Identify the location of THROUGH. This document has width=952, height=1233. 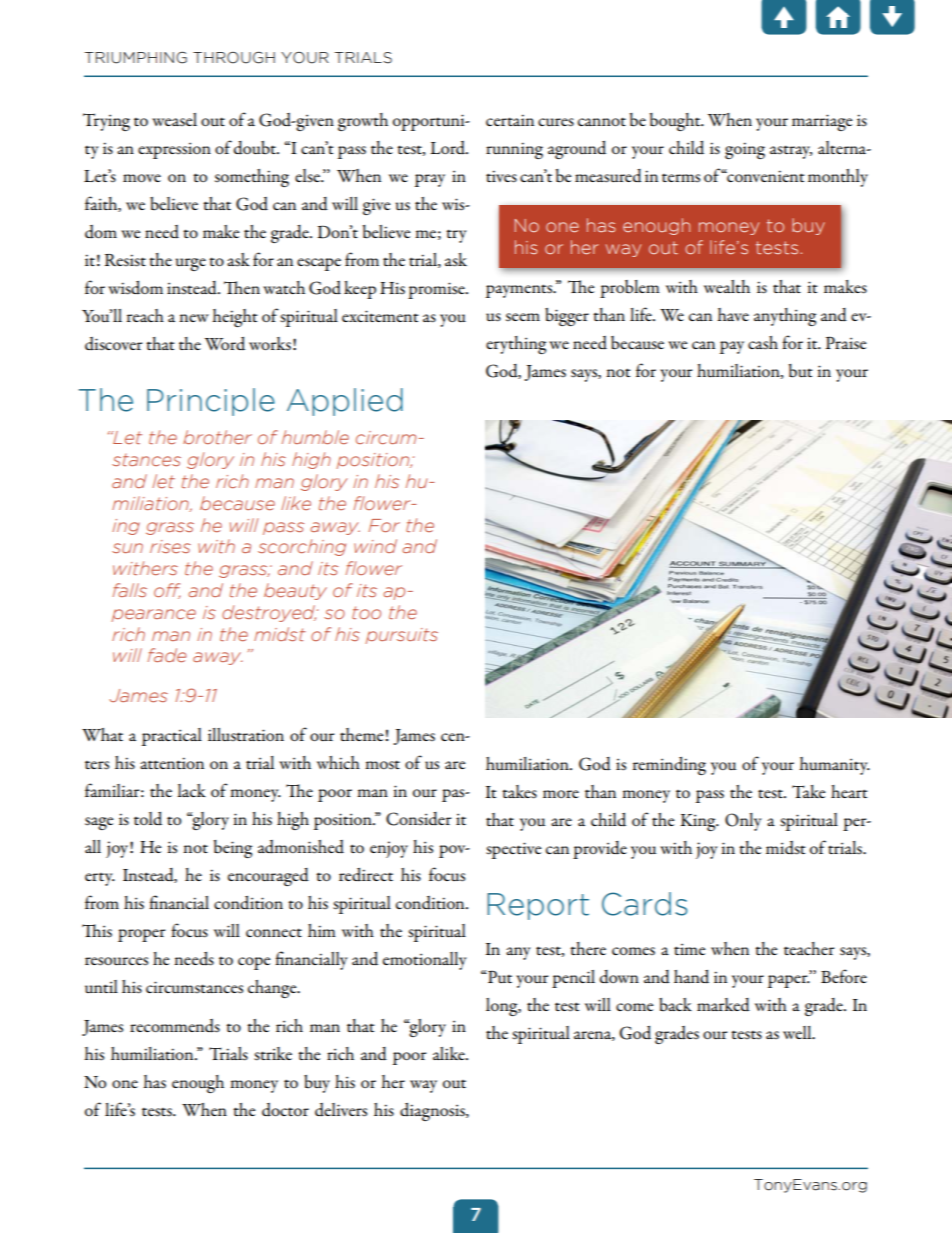
(234, 58).
